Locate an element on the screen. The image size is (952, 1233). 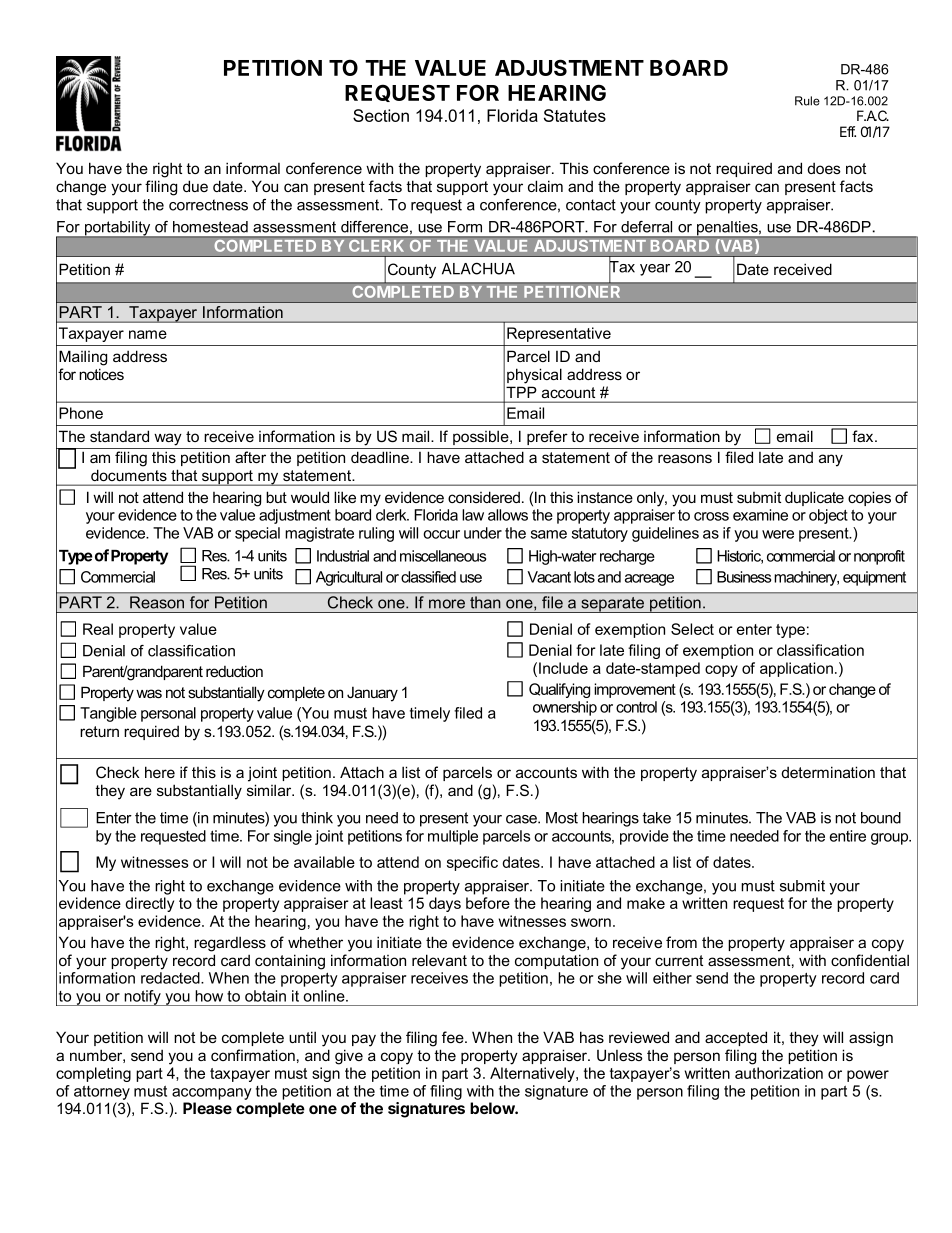
due is located at coordinates (195, 186).
